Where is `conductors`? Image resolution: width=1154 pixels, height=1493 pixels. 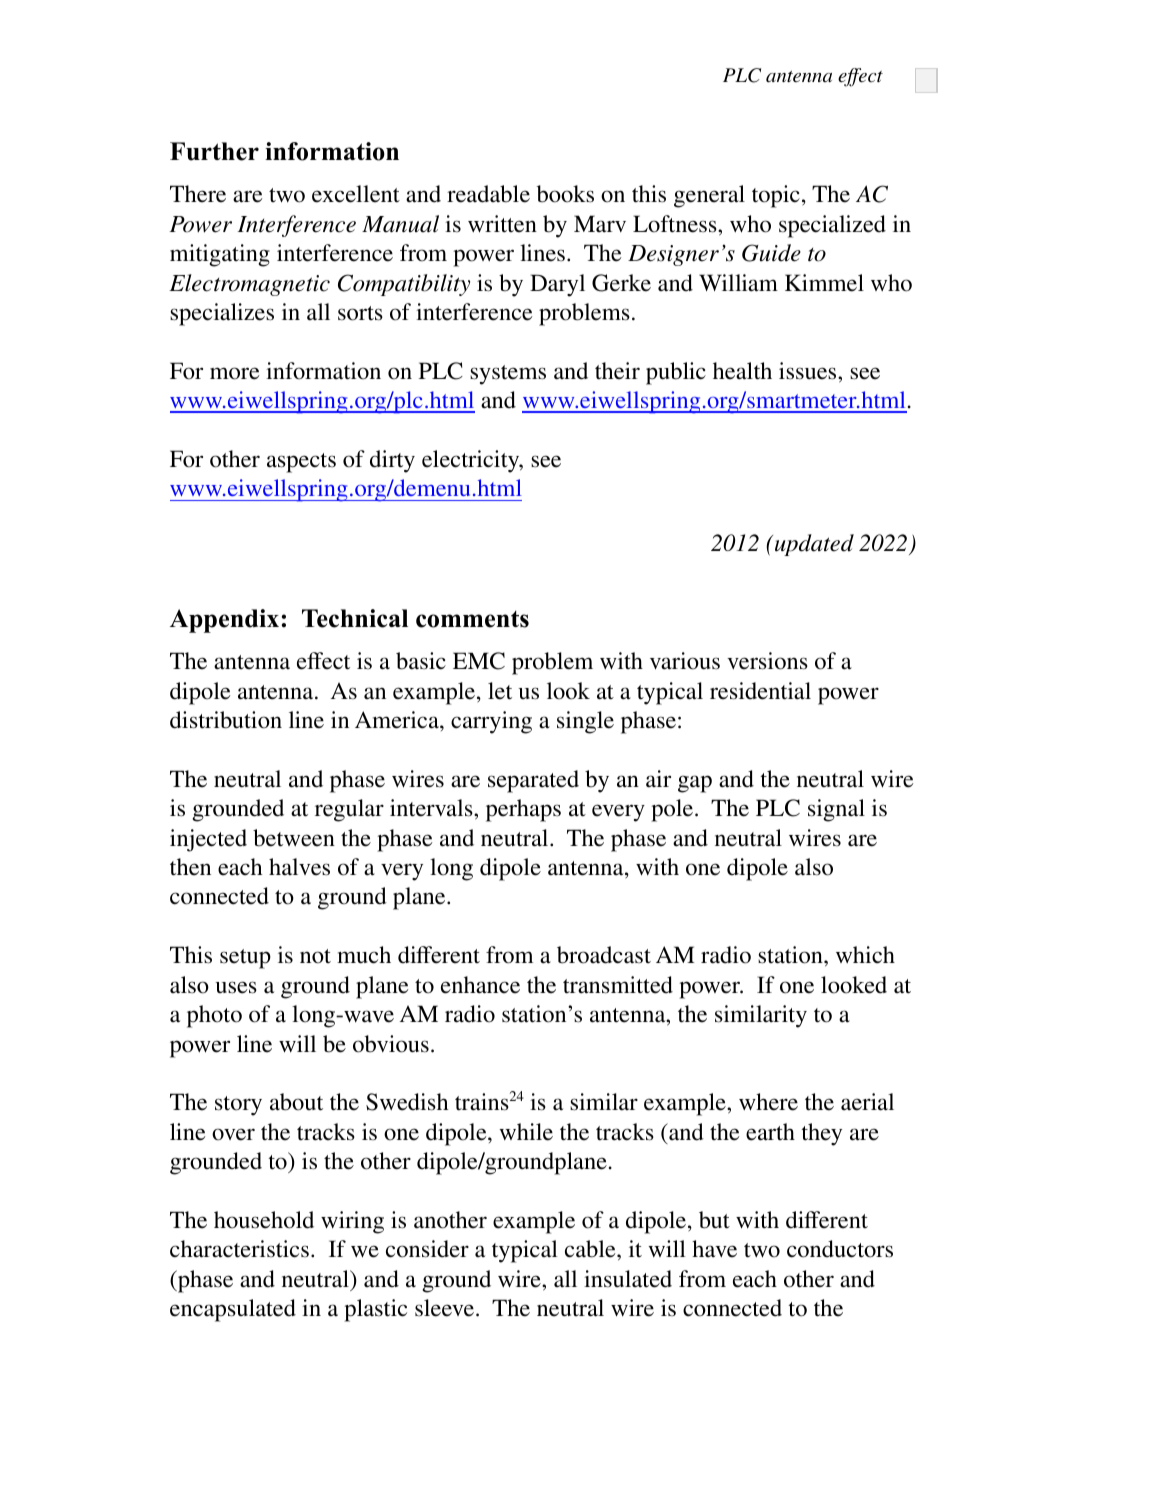
conductors is located at coordinates (840, 1249).
